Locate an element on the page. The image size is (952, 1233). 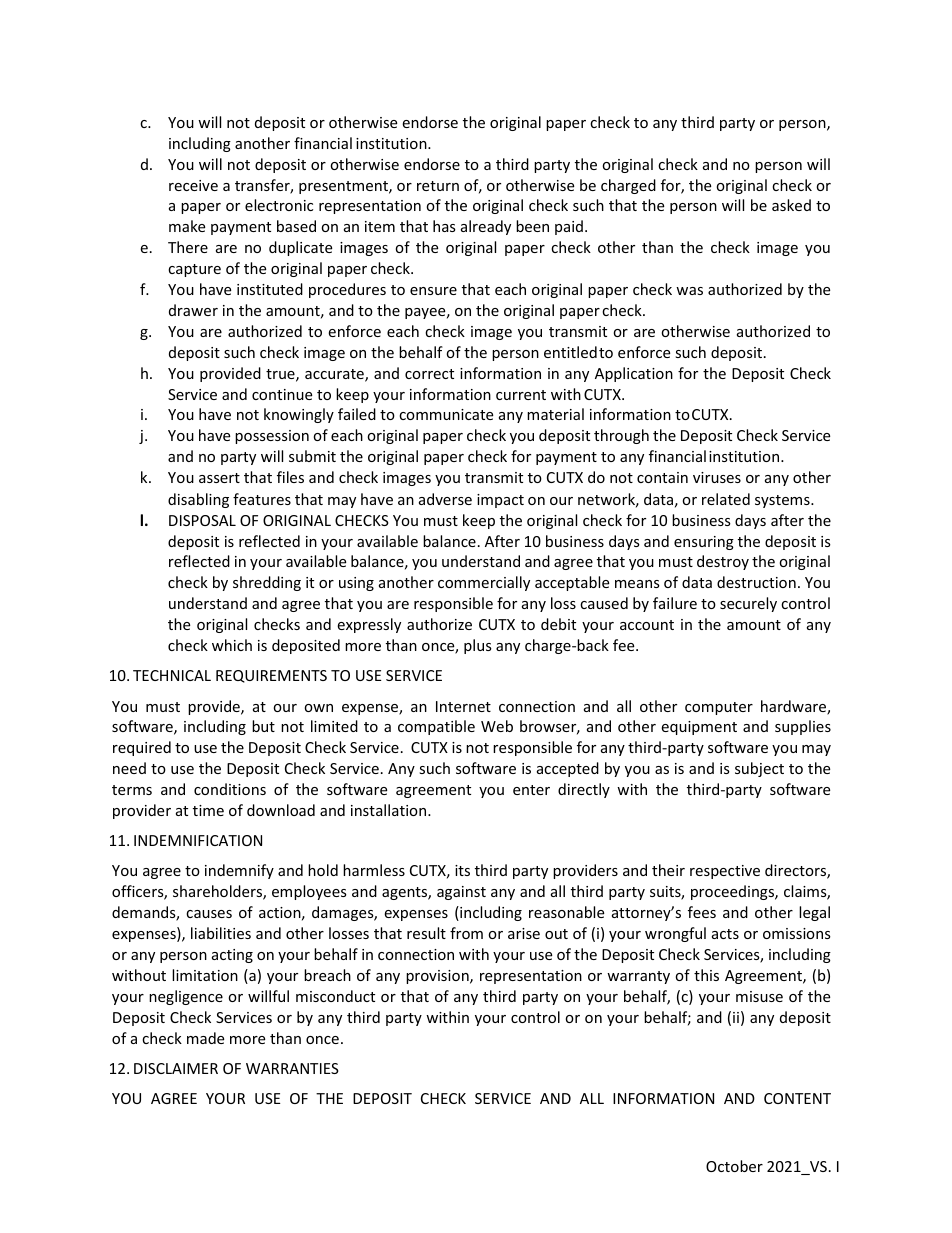
related is located at coordinates (726, 499).
